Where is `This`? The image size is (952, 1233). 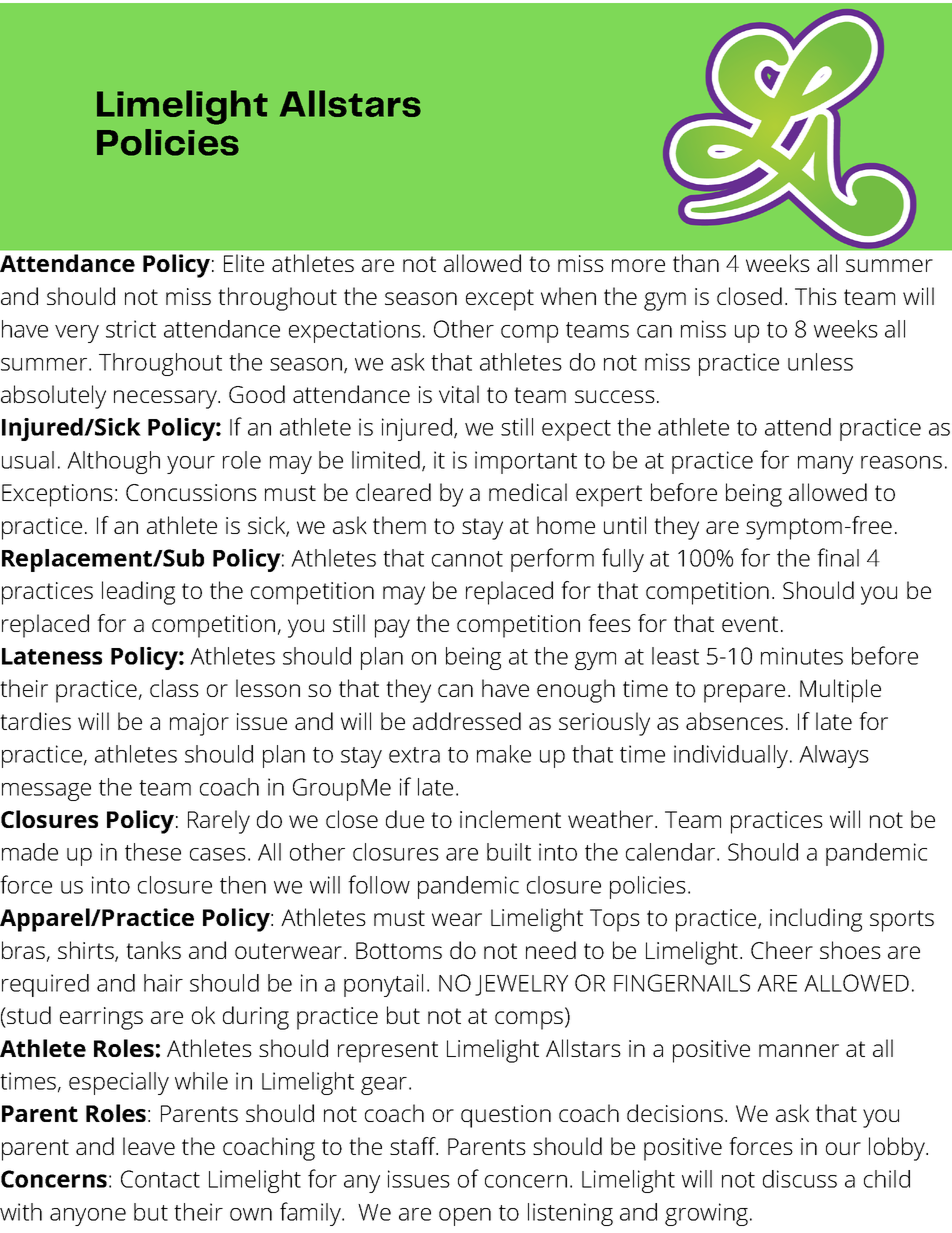
This is located at coordinates (816, 296).
